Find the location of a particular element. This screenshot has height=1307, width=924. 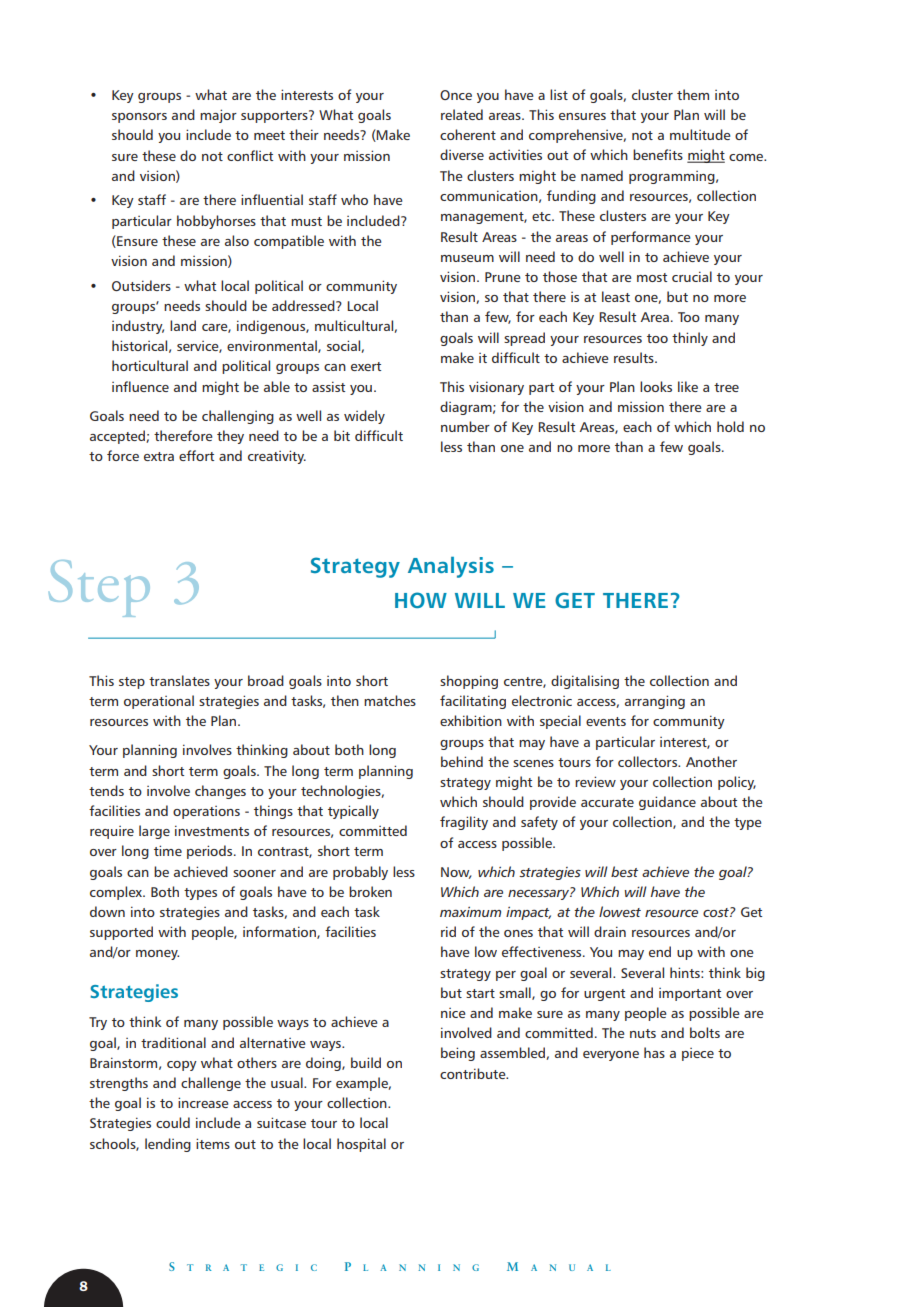

piece is located at coordinates (698, 1054).
